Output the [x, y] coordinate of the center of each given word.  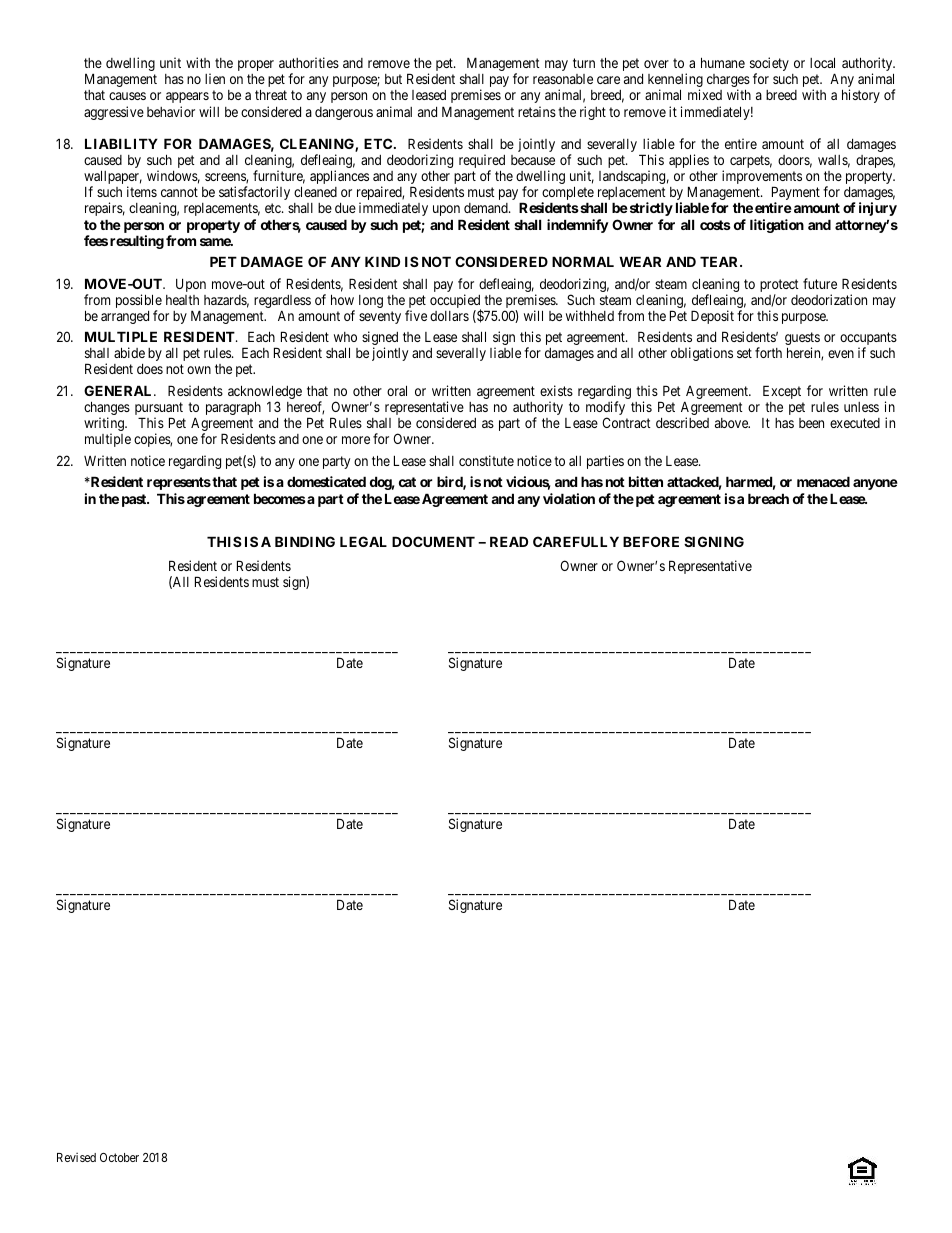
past [135, 500]
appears [187, 97]
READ [509, 541]
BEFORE [651, 541]
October [119, 1157]
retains [537, 111]
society [769, 65]
